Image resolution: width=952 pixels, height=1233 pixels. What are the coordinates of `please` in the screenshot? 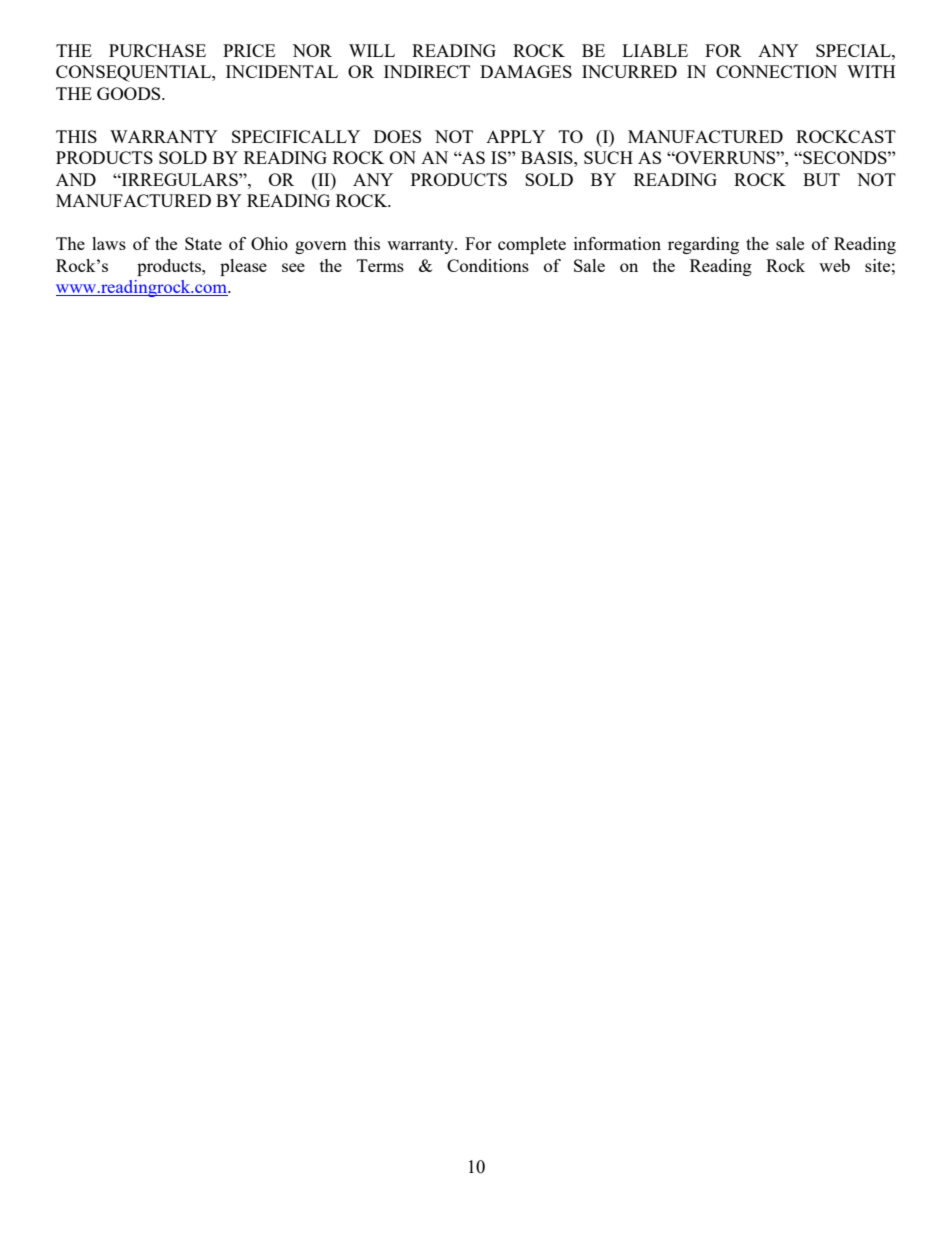 It's located at (243, 267).
